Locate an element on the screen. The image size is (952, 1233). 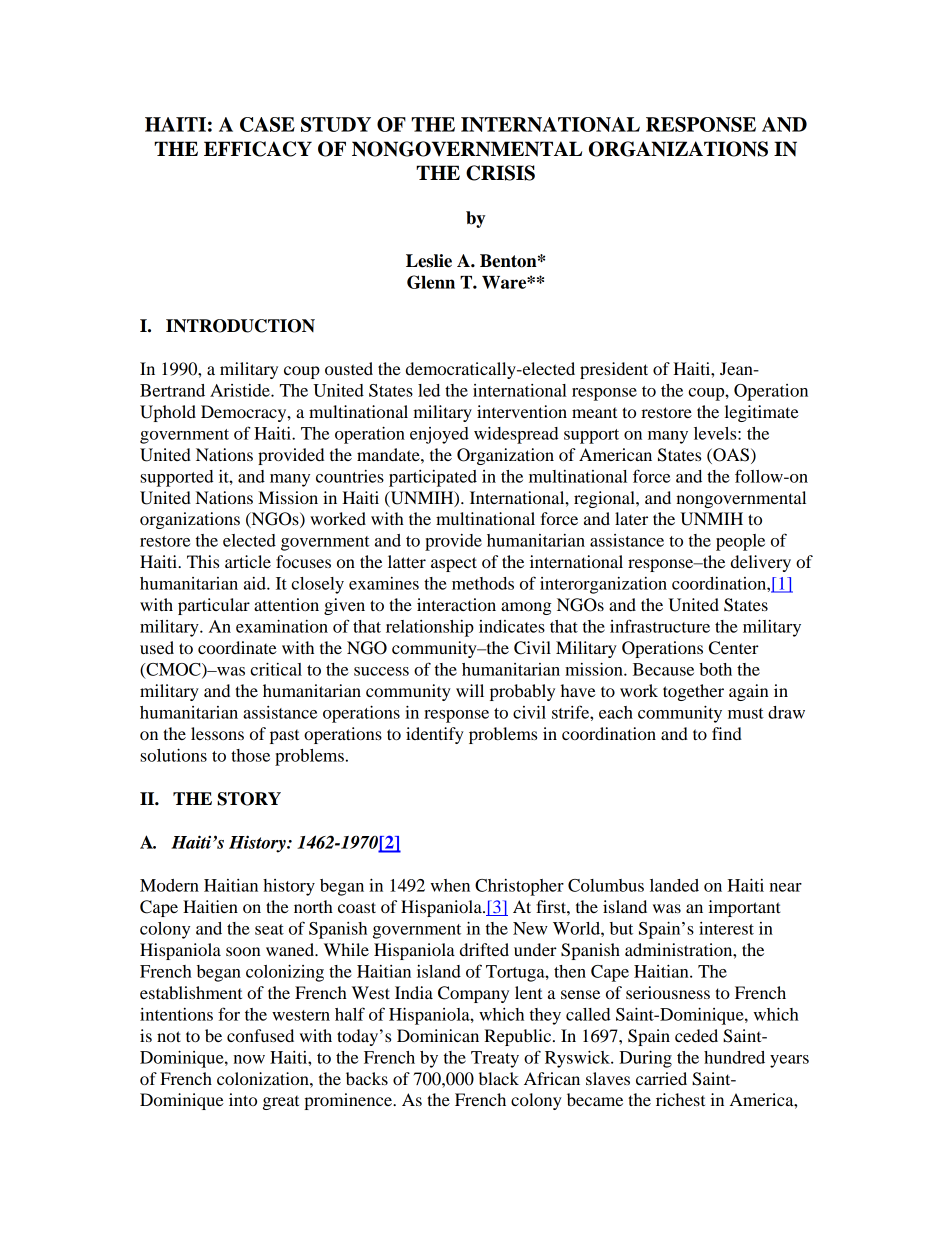
president is located at coordinates (614, 370).
